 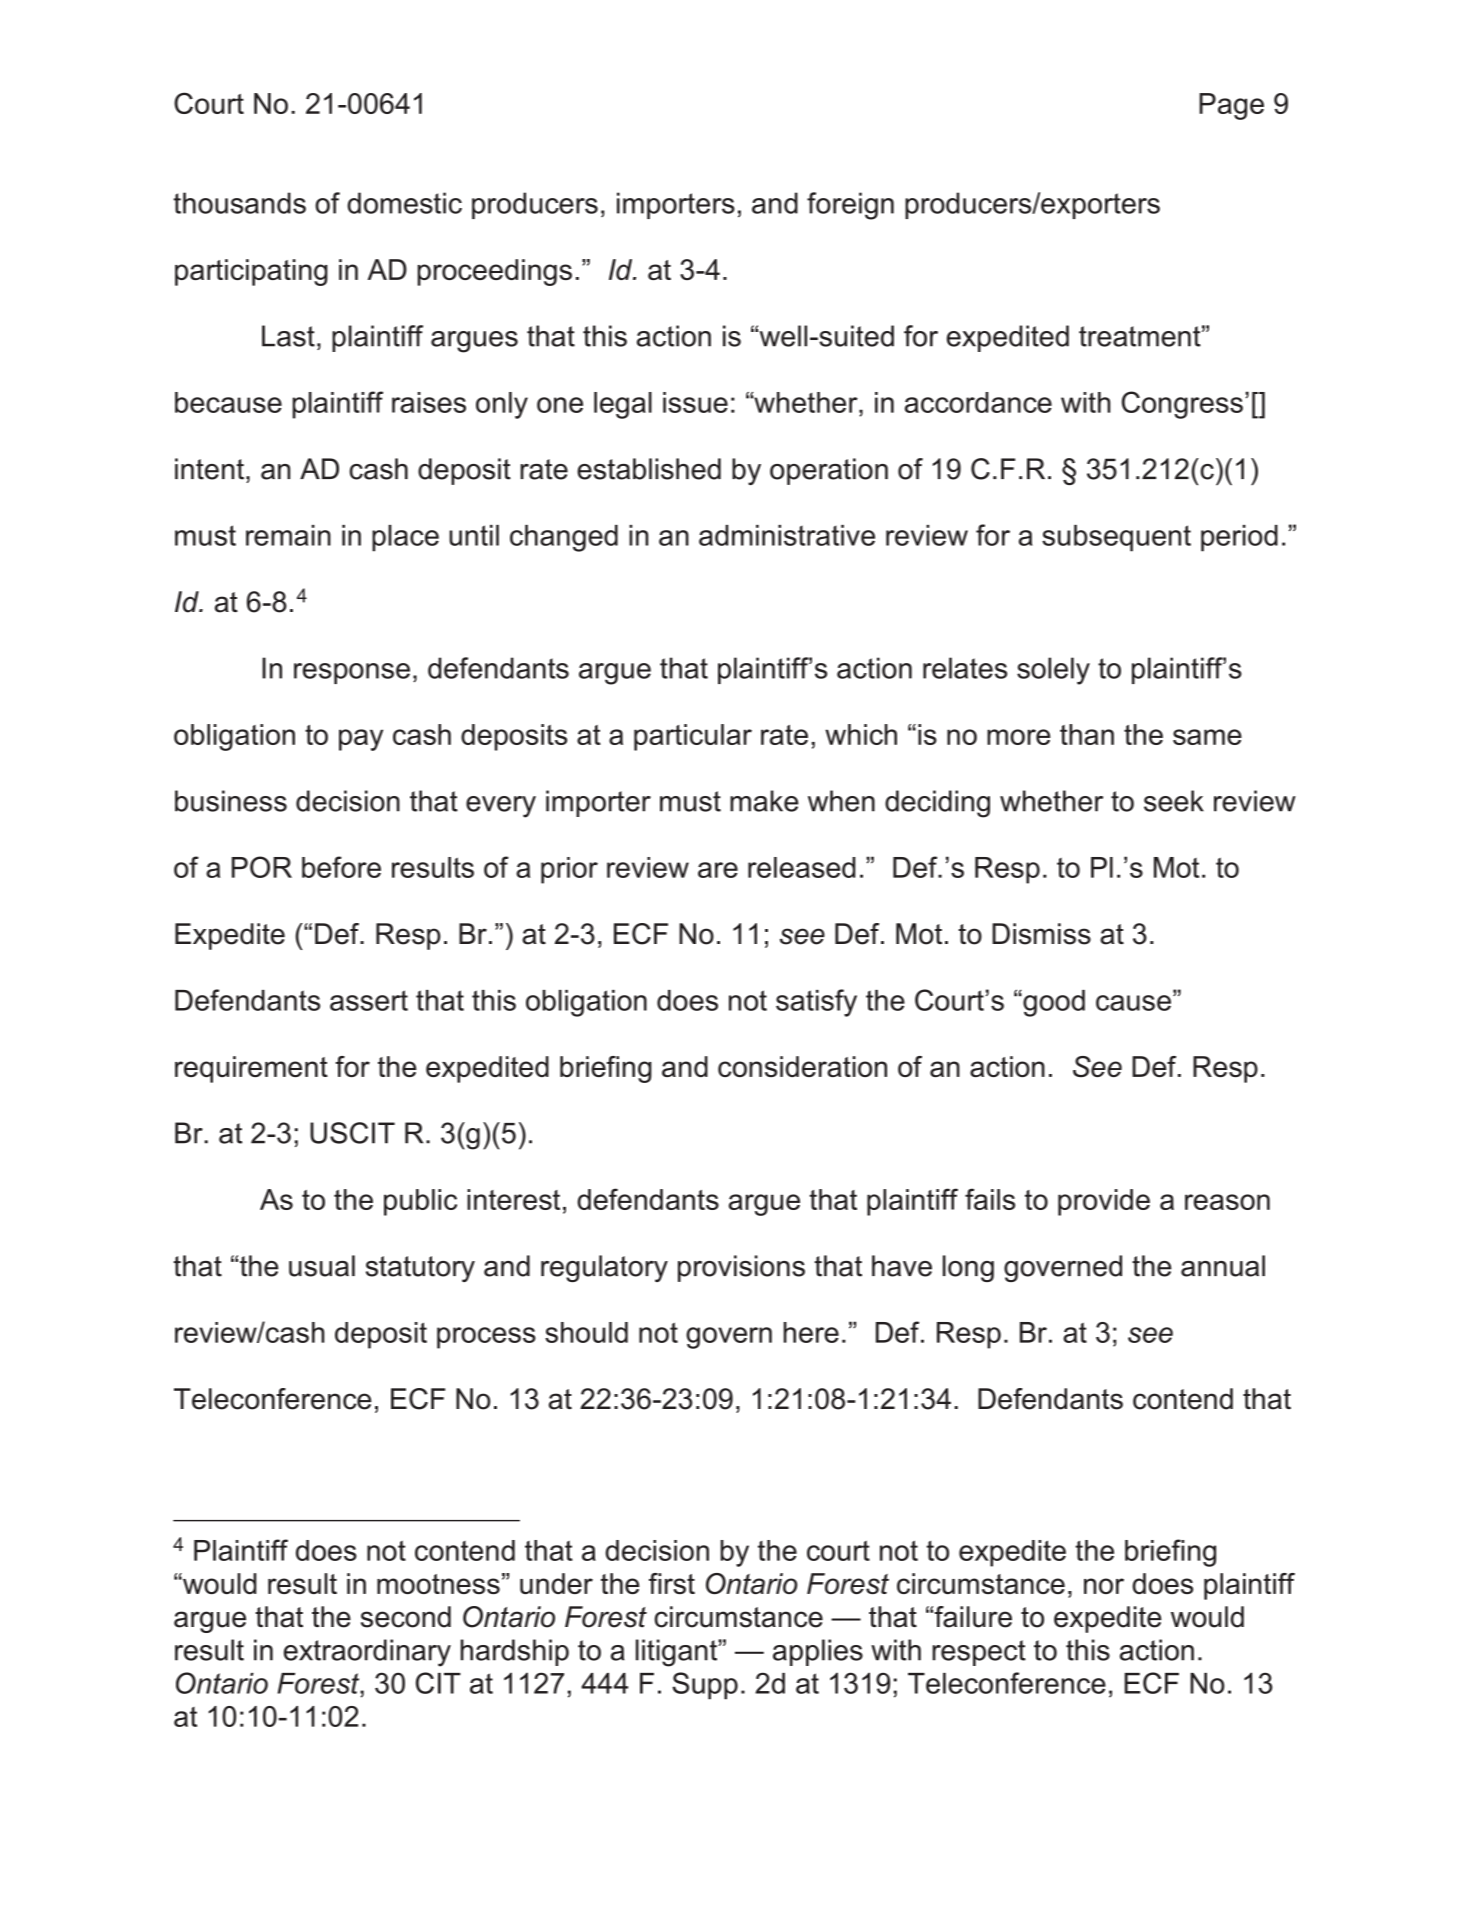 What do you see at coordinates (802, 1066) in the screenshot?
I see `consideration` at bounding box center [802, 1066].
